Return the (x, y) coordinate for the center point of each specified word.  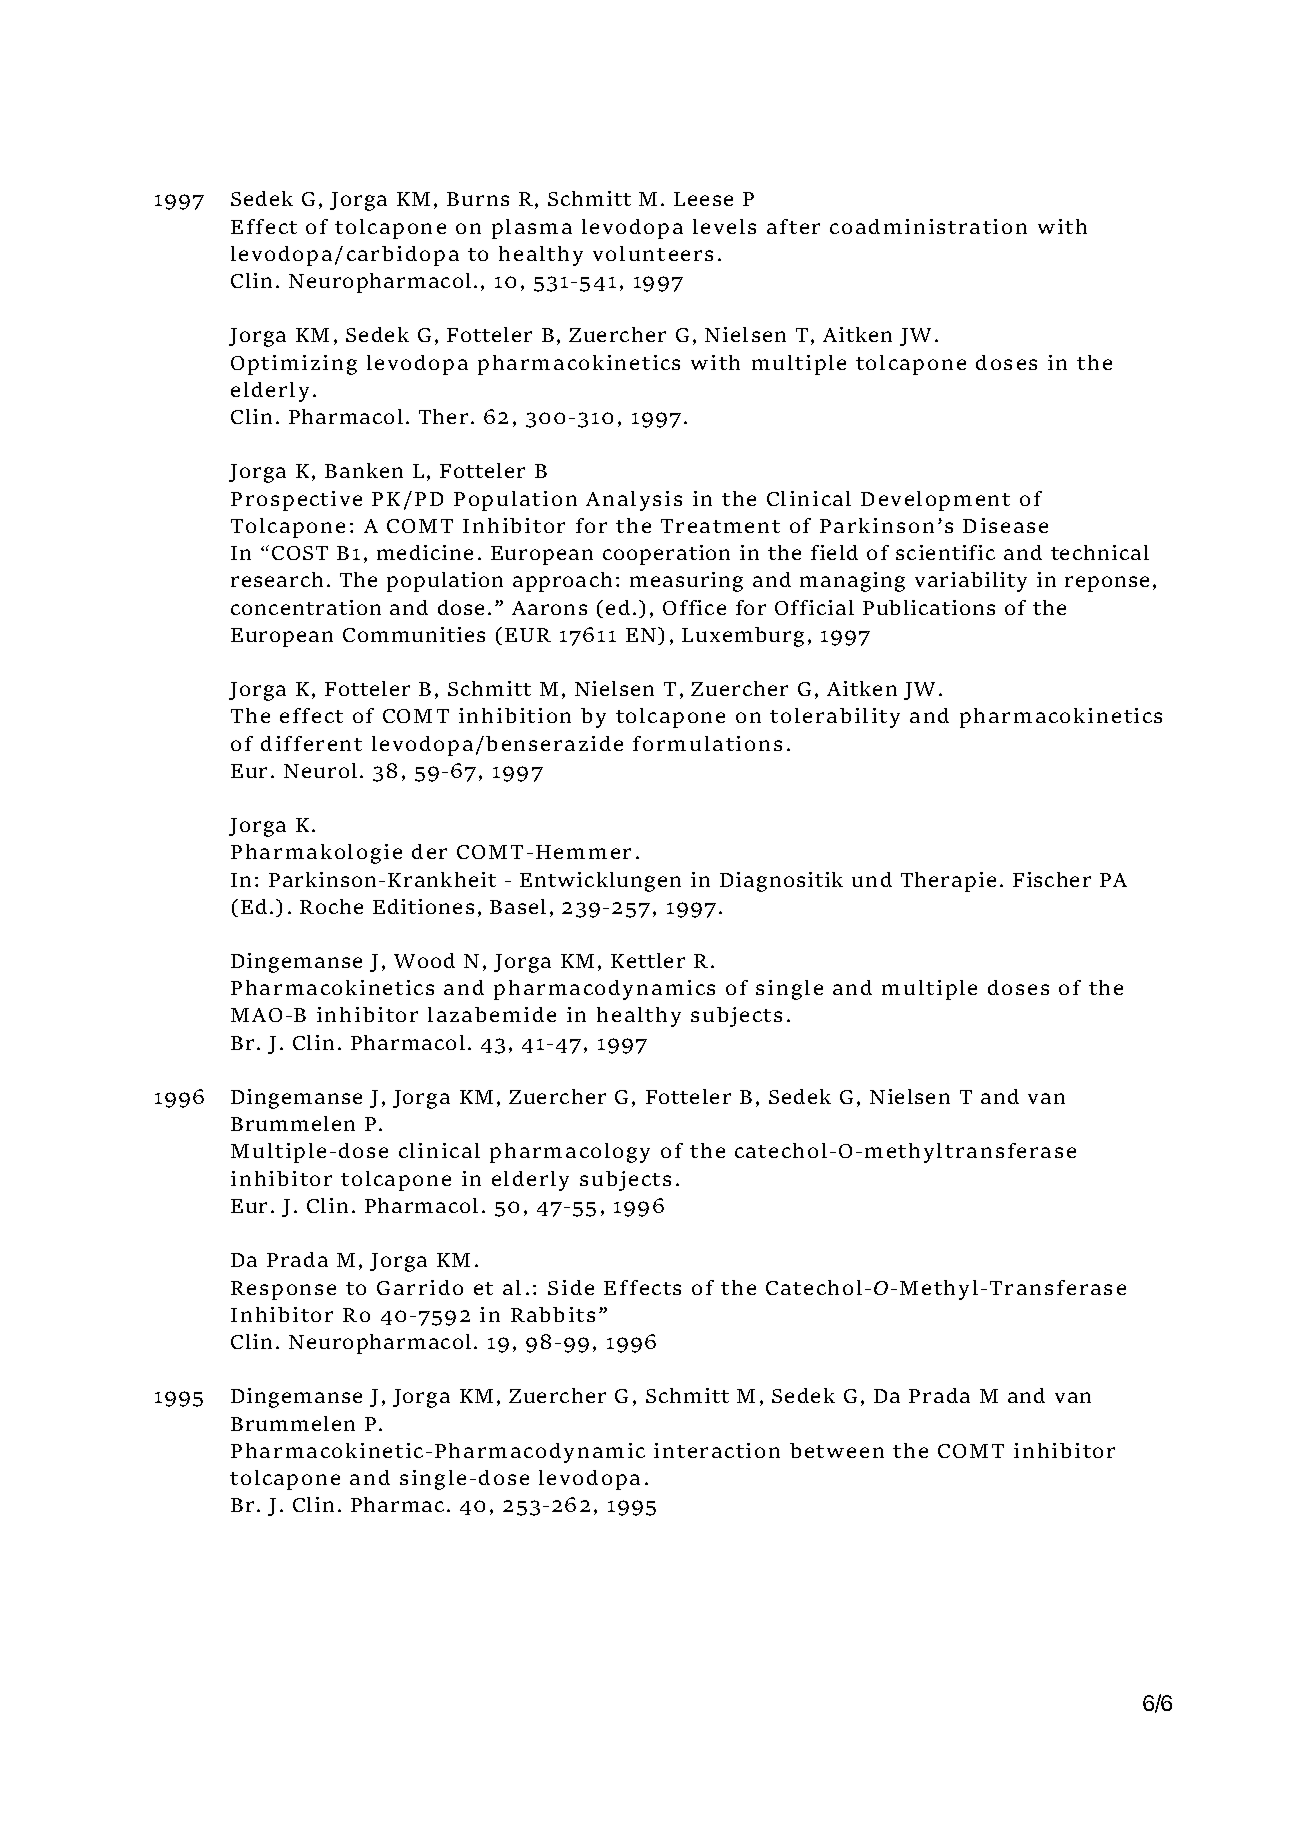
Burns (478, 199)
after (793, 226)
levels (724, 226)
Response (283, 1290)
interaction (717, 1450)
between (837, 1450)
